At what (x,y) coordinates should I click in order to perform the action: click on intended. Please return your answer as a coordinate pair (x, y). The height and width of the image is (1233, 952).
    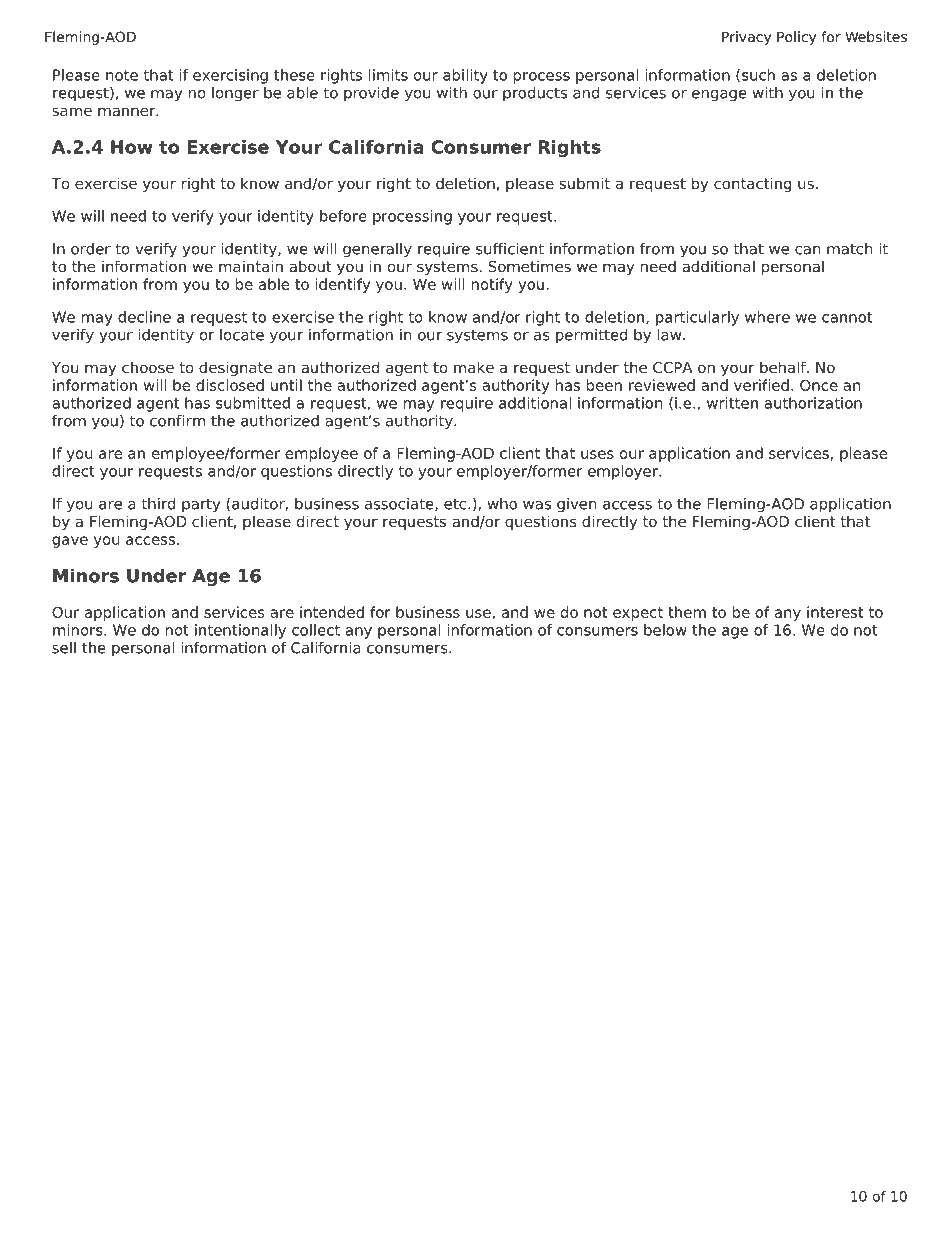
    Looking at the image, I should click on (332, 612).
